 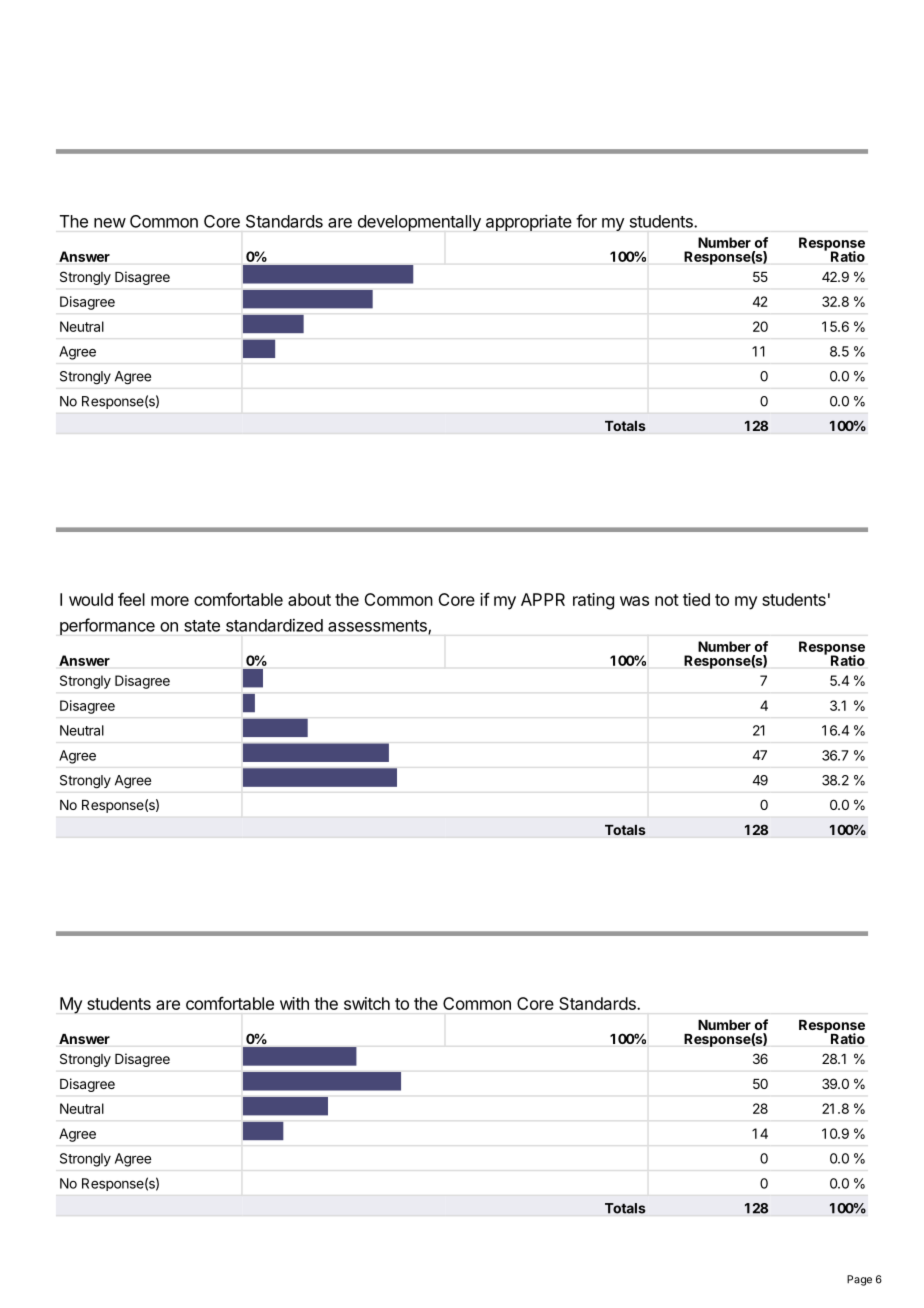 What do you see at coordinates (367, 1003) in the screenshot?
I see `switch` at bounding box center [367, 1003].
